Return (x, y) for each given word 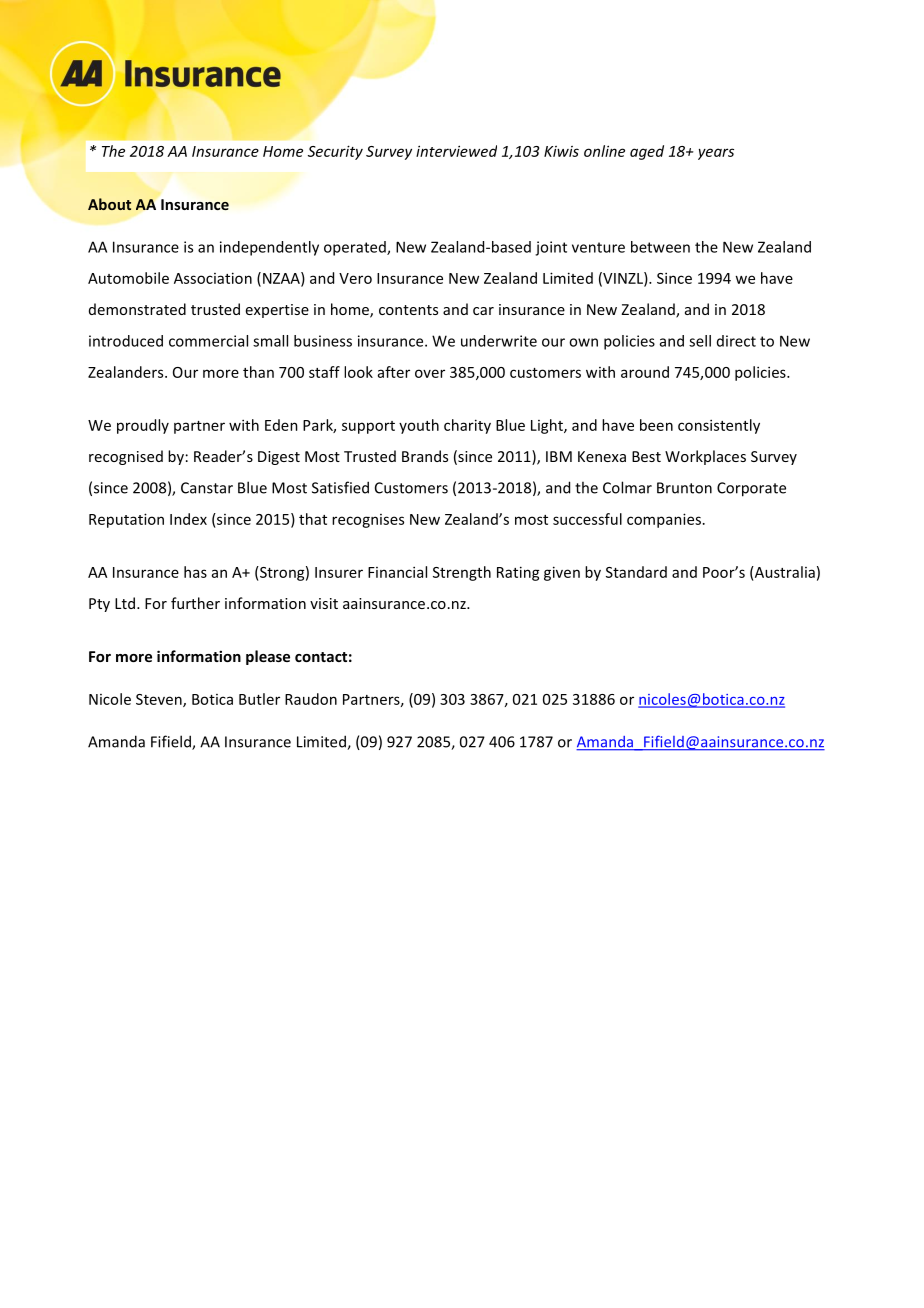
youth (419, 426)
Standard (636, 572)
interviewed (456, 151)
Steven (160, 700)
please (268, 657)
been (656, 425)
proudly (143, 426)
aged (647, 152)
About (109, 204)
